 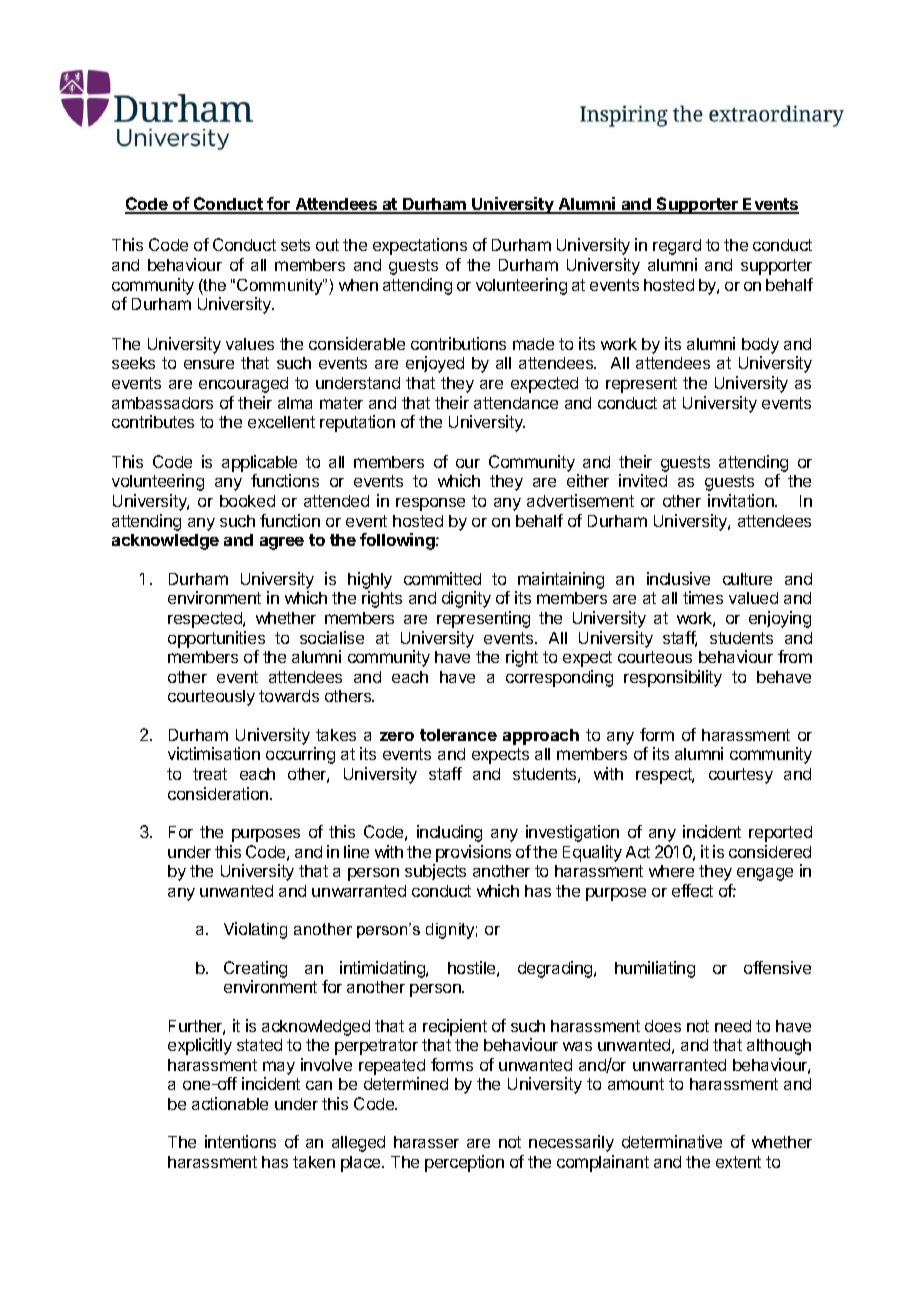 I want to click on regard, so click(x=677, y=247).
